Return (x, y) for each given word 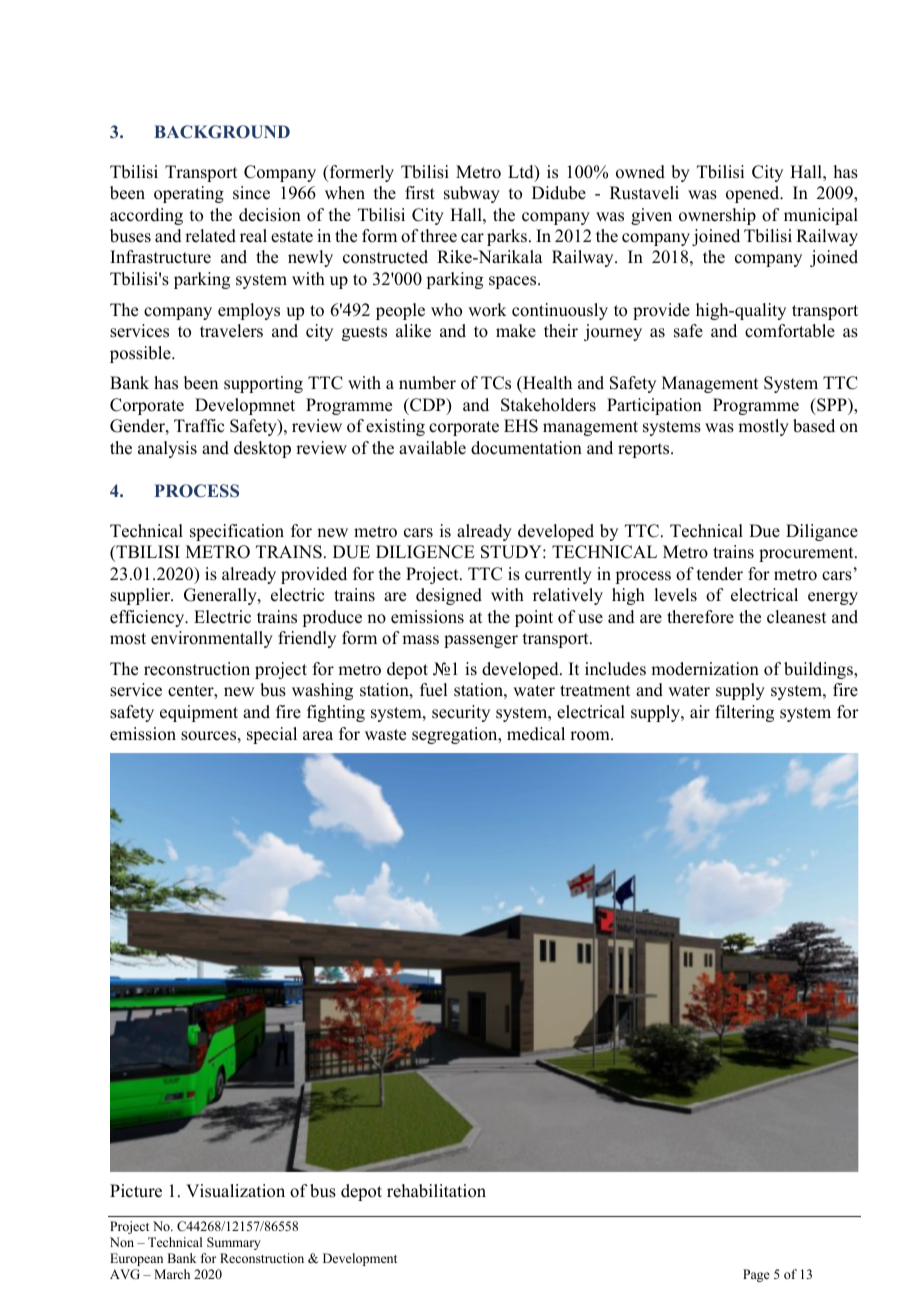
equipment (199, 713)
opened (754, 194)
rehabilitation (436, 1191)
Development (360, 1259)
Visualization (235, 1191)
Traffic (199, 426)
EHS (521, 426)
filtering (744, 713)
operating (189, 194)
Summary (234, 1243)
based (814, 426)
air (700, 711)
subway (472, 194)
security (461, 713)
